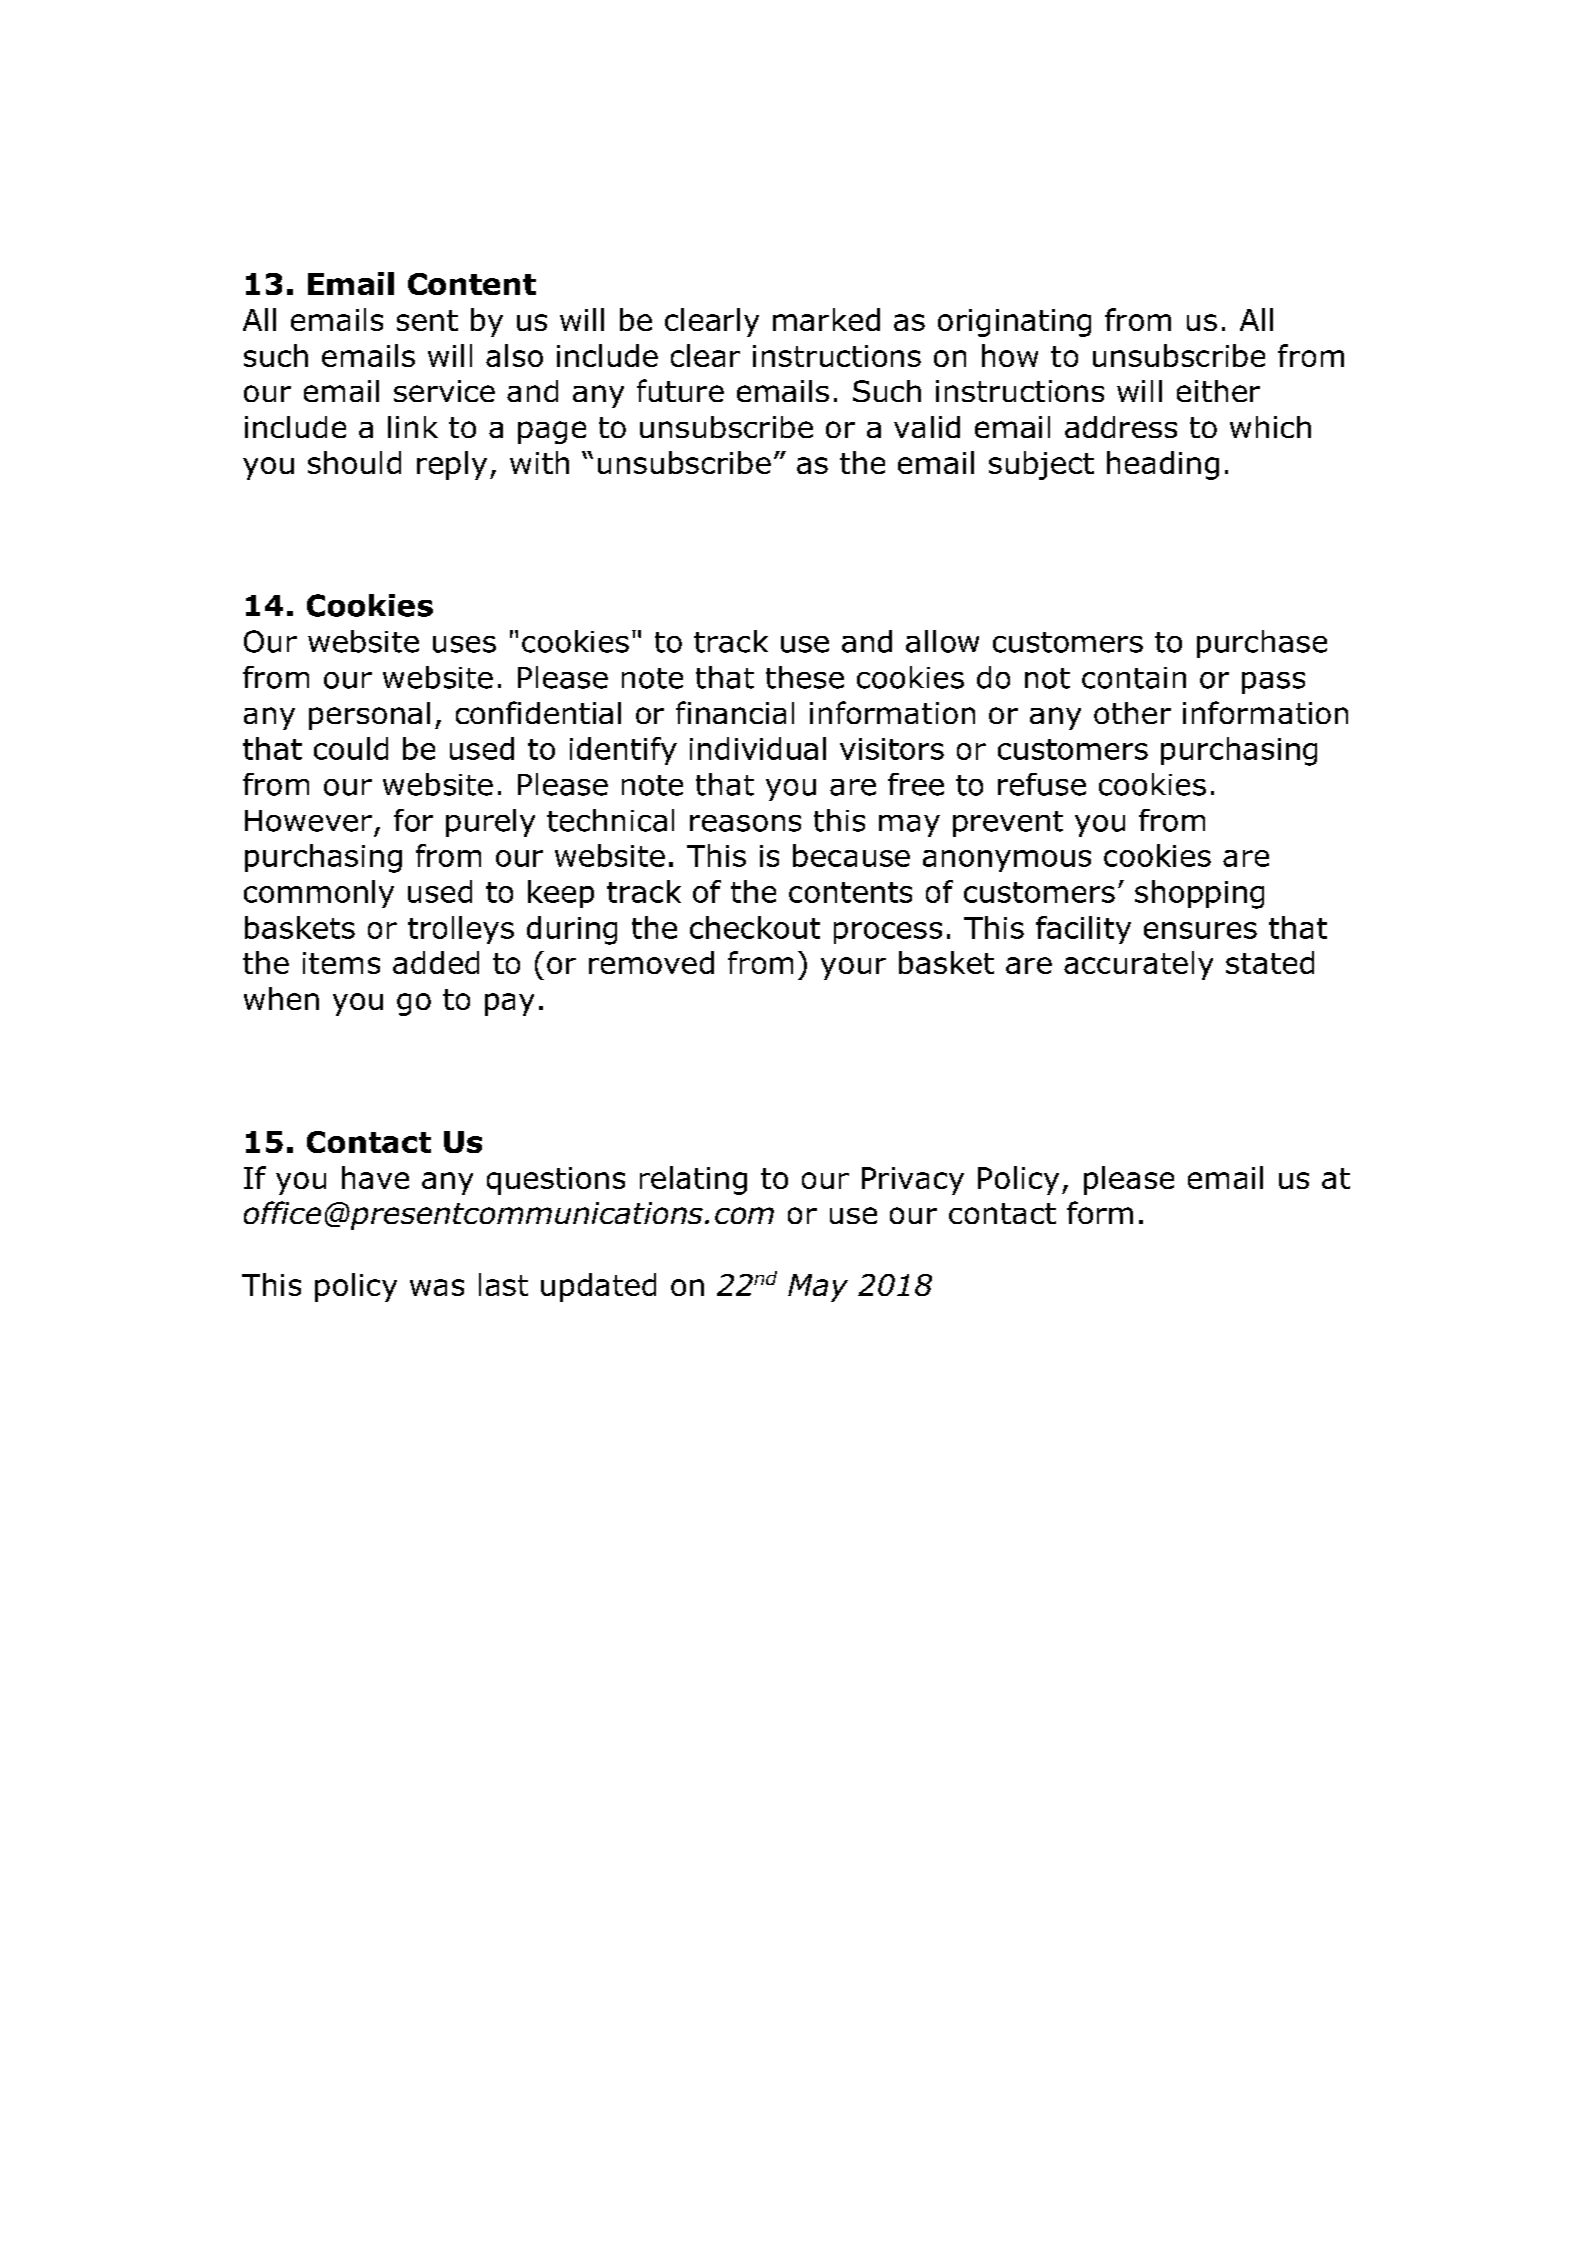 This image has width=1592, height=2251. I want to click on your, so click(853, 968).
